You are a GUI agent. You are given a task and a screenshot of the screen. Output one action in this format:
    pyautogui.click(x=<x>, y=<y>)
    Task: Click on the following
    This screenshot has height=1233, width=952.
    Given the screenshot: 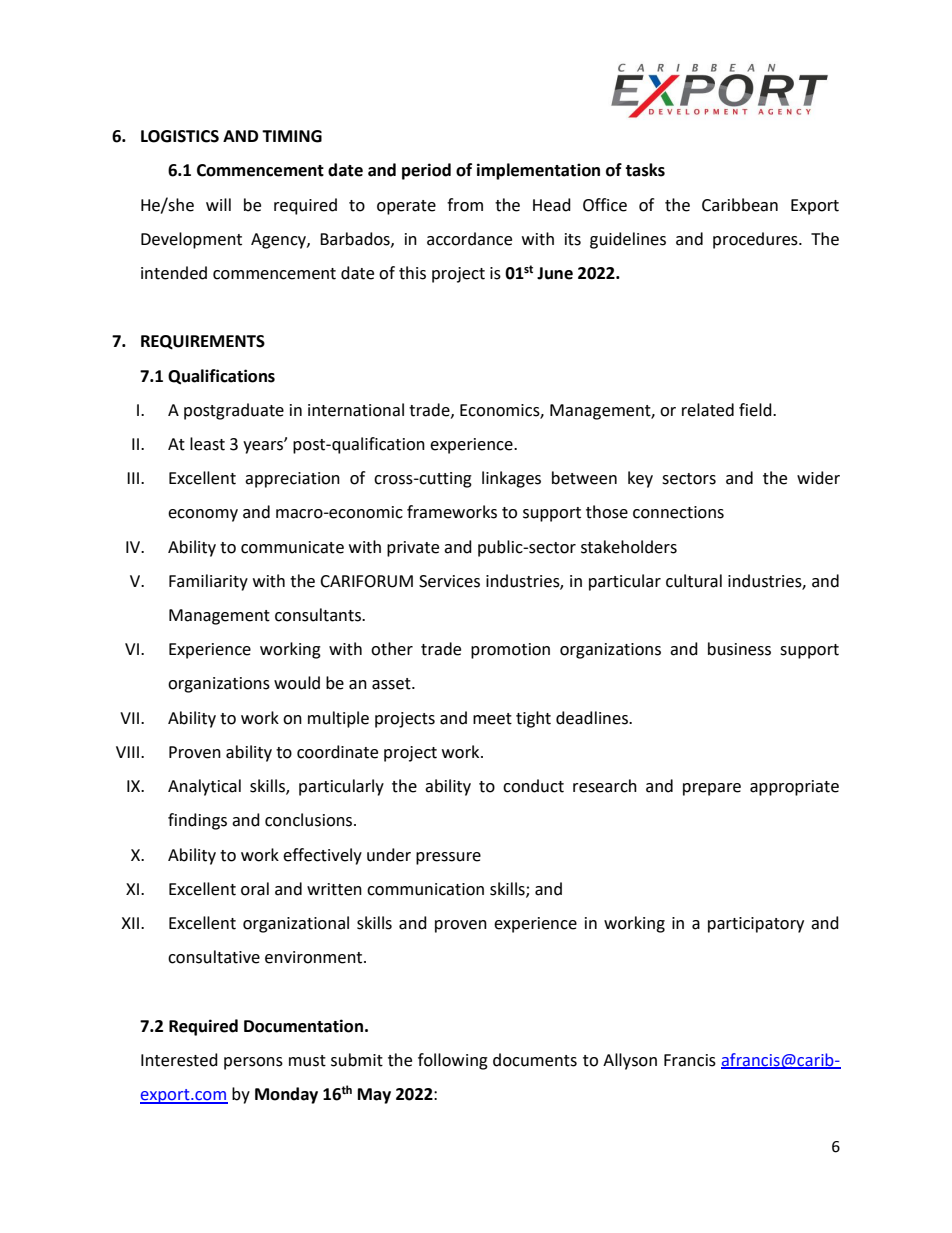 What is the action you would take?
    pyautogui.click(x=453, y=1061)
